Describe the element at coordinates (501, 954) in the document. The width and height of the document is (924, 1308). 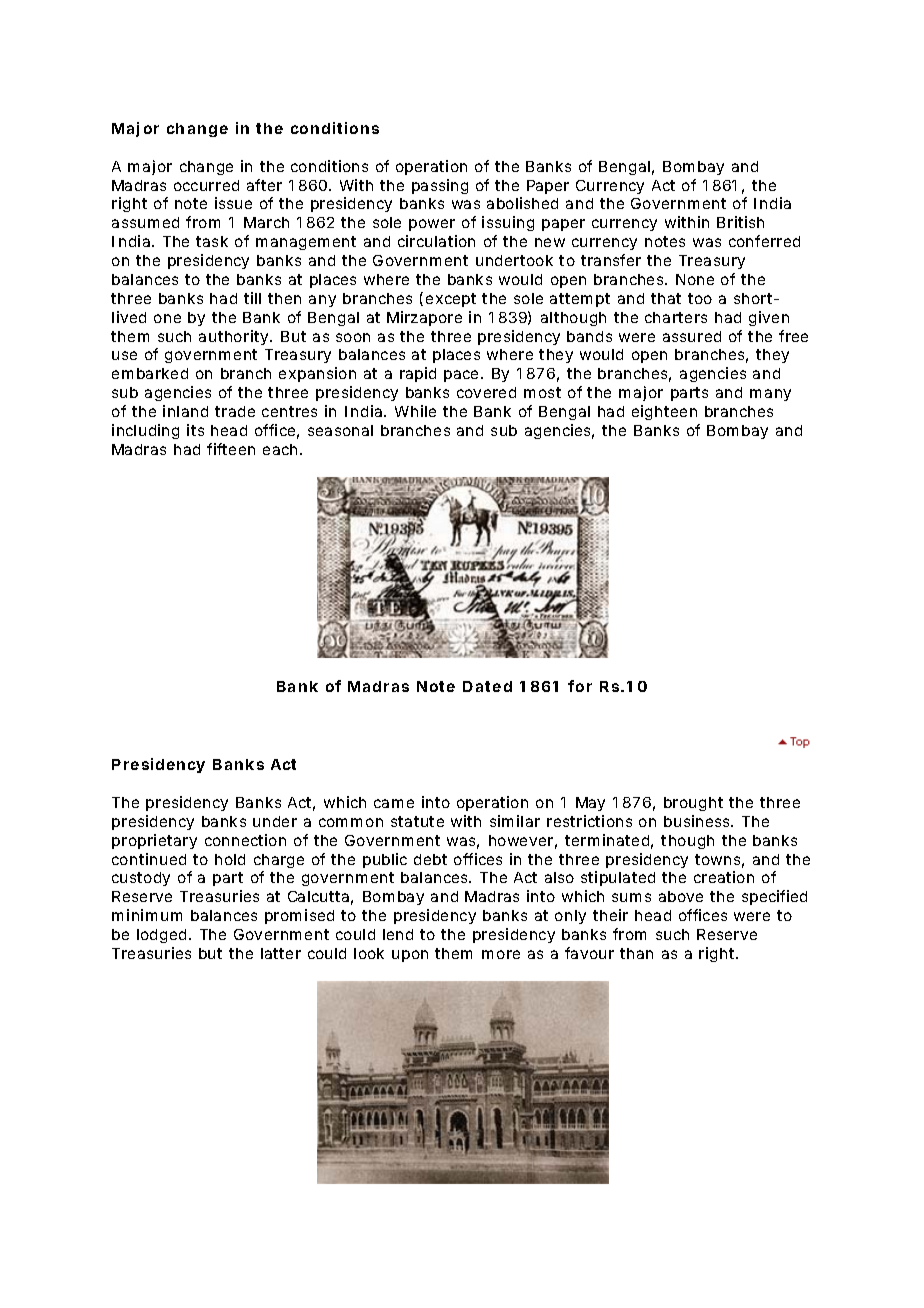
I see `more` at that location.
